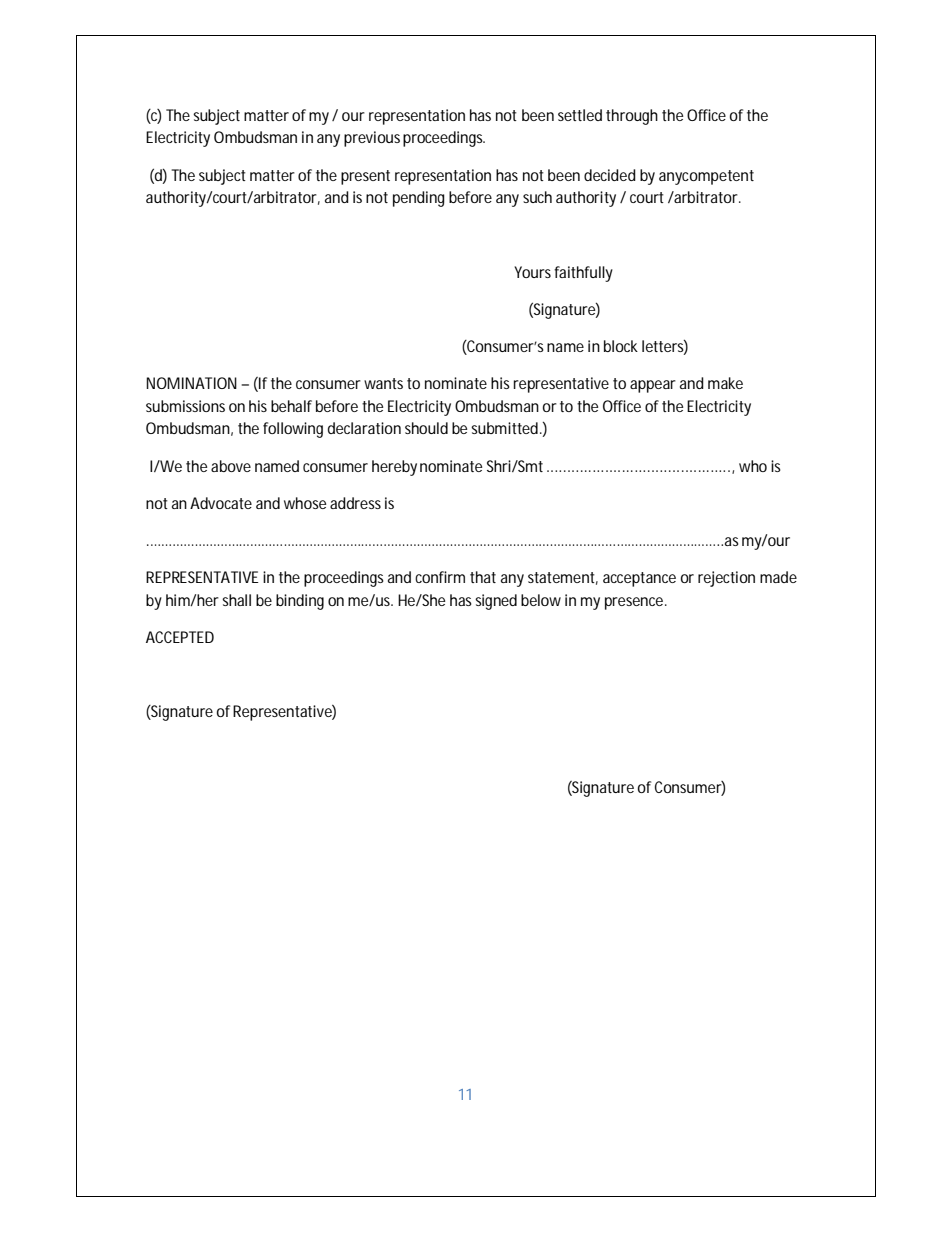 This document has width=952, height=1233. What do you see at coordinates (632, 117) in the document?
I see `through` at bounding box center [632, 117].
